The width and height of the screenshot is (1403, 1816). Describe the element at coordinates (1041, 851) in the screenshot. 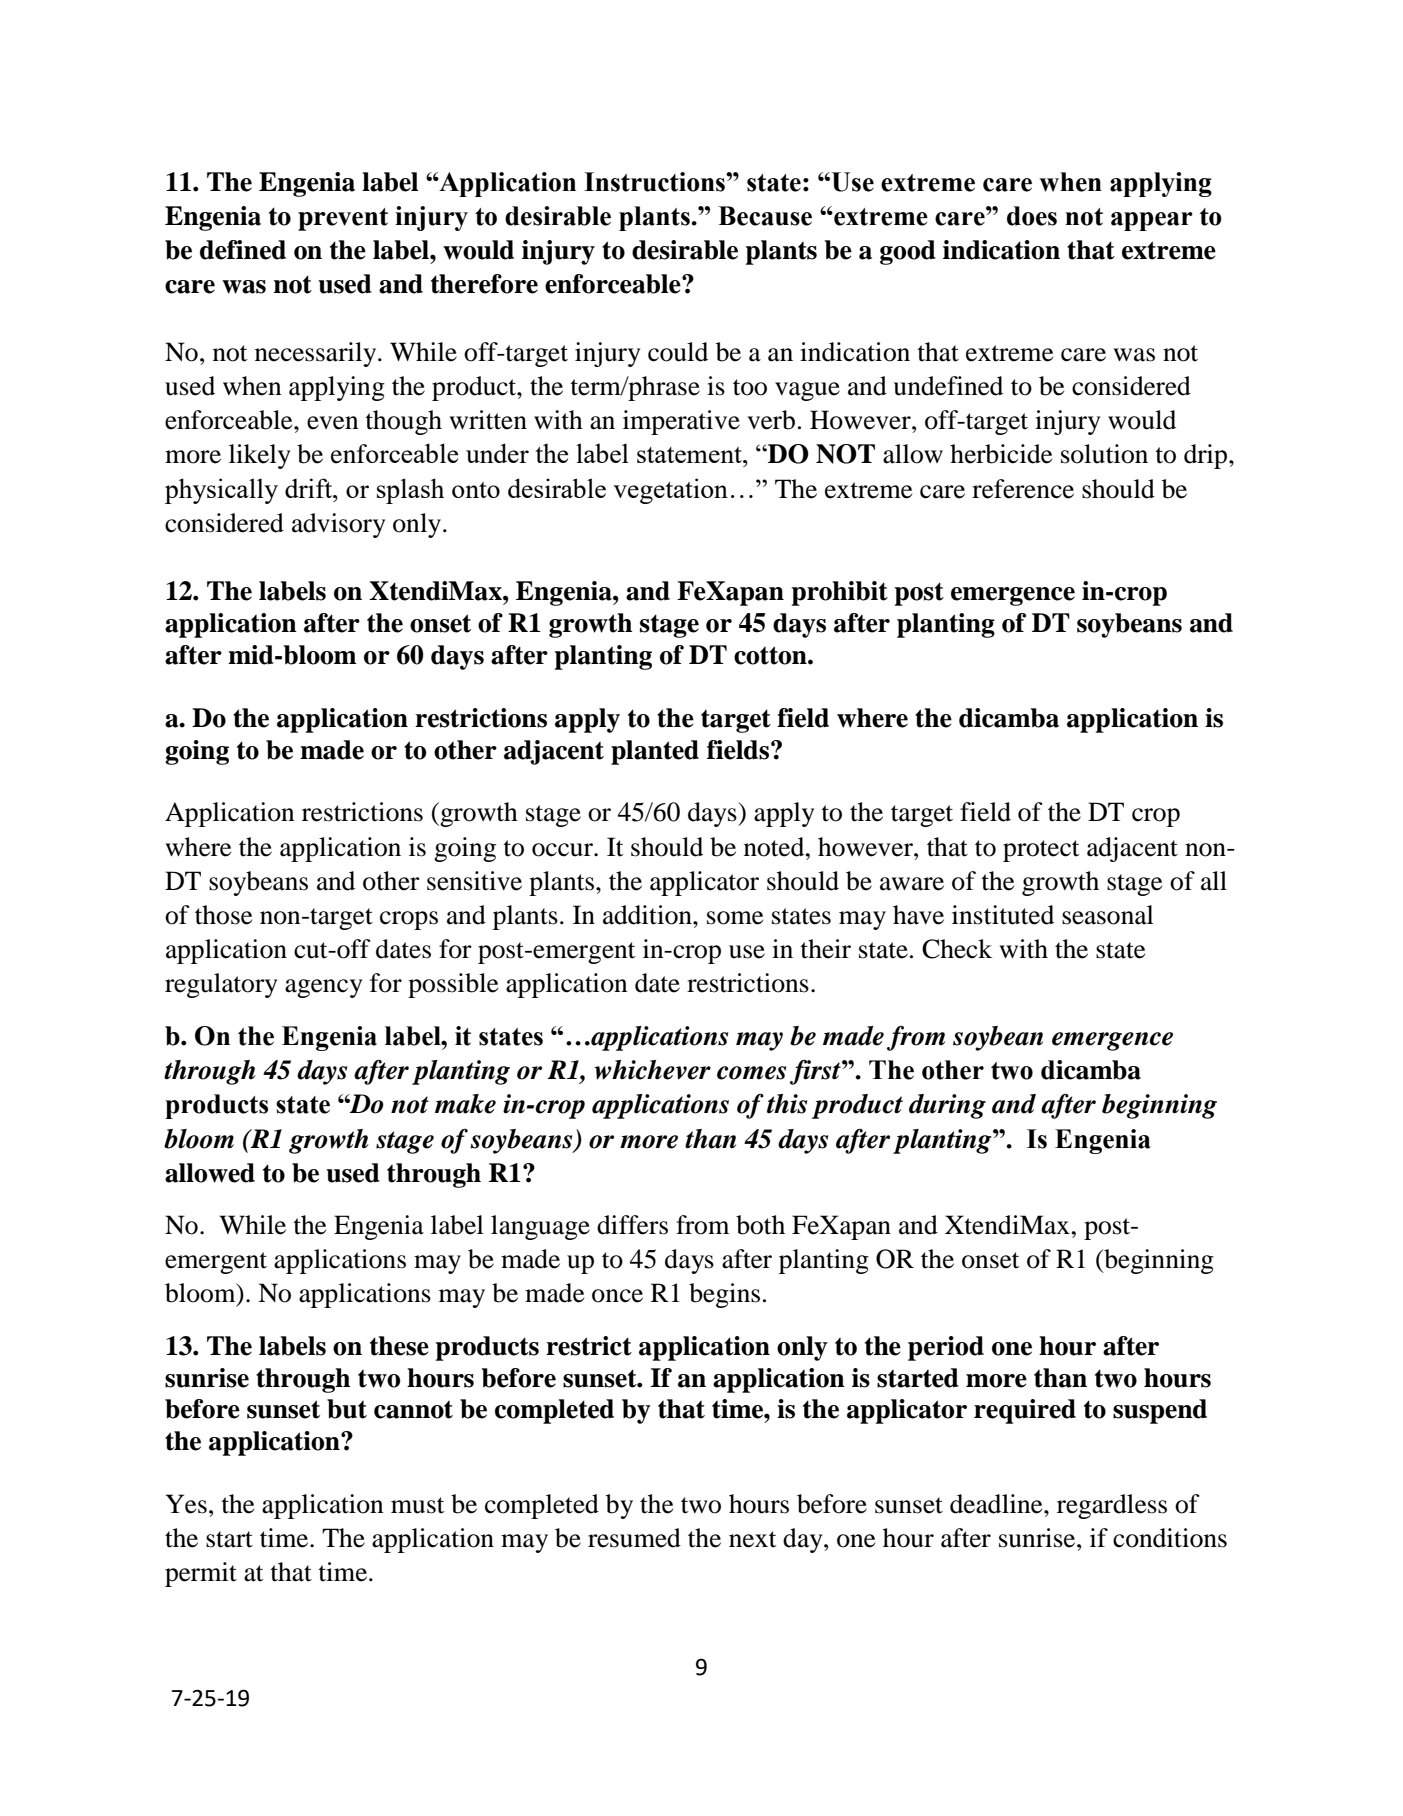

I see `protect` at that location.
